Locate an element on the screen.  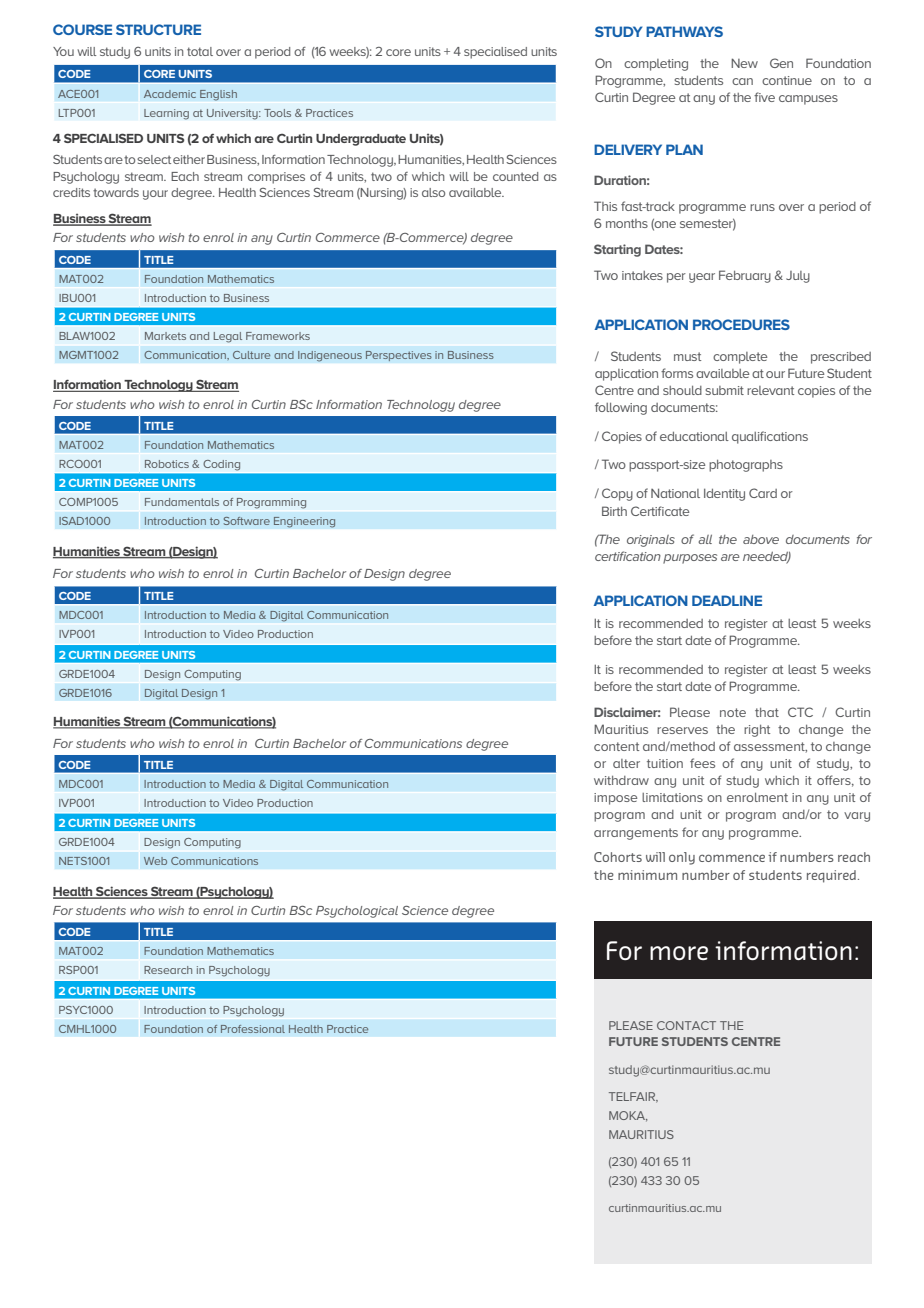
Research is located at coordinates (168, 970).
